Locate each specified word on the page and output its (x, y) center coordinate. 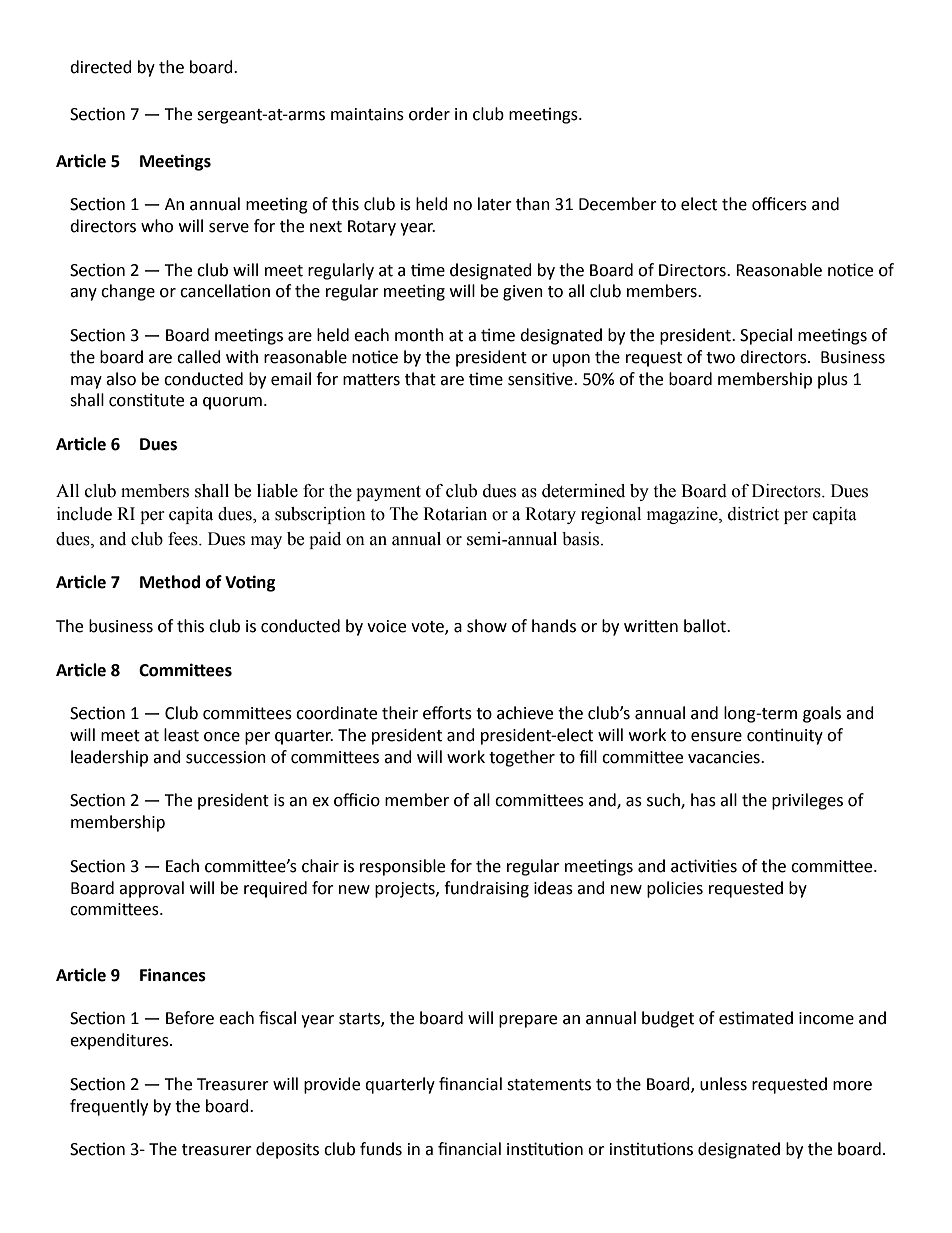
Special (766, 336)
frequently (109, 1107)
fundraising (486, 889)
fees (184, 539)
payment (388, 493)
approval (151, 889)
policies (675, 889)
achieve (525, 713)
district (753, 514)
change (128, 292)
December (618, 204)
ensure (716, 737)
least (181, 735)
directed (101, 67)
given (523, 293)
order (429, 114)
